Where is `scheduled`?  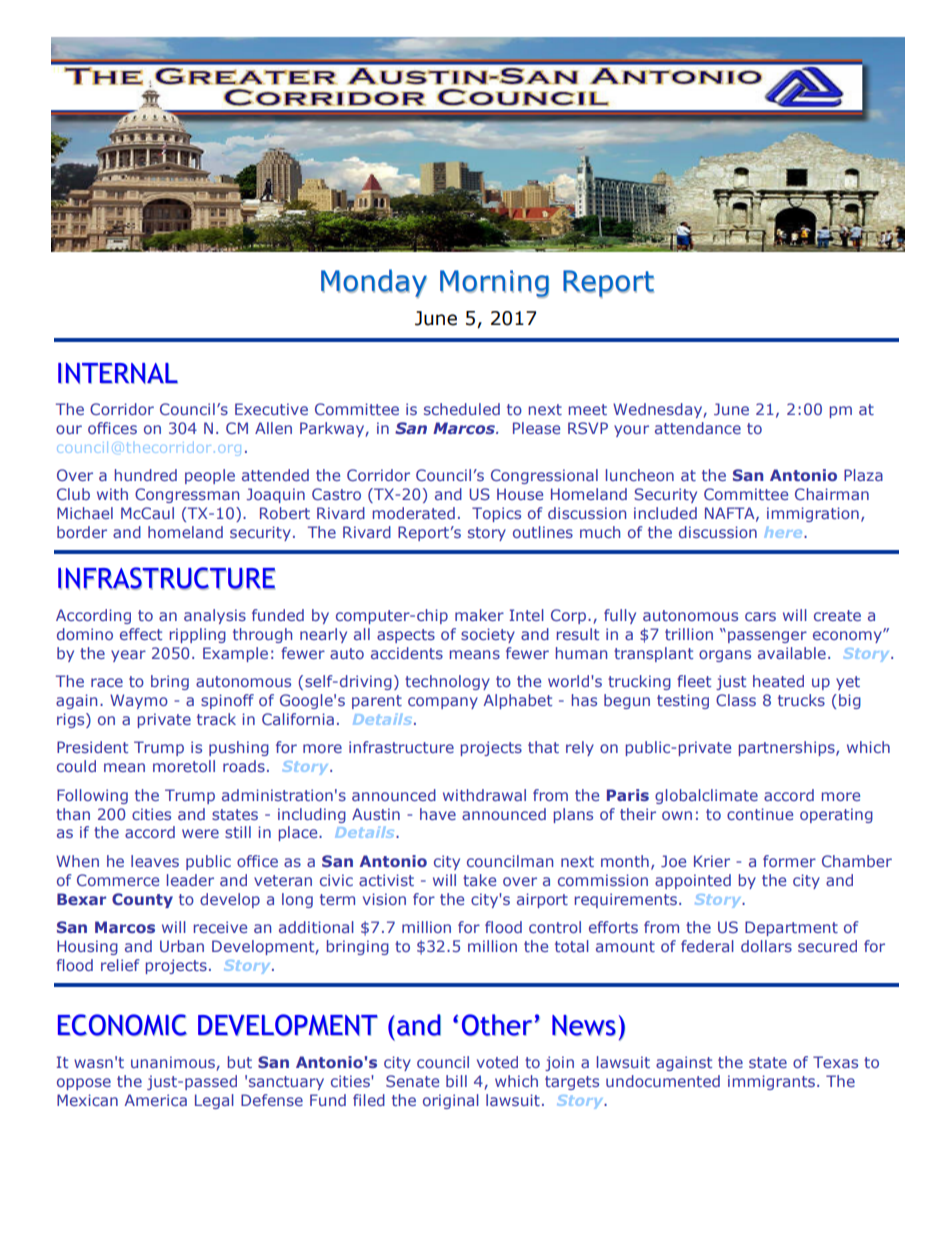
scheduled is located at coordinates (462, 409).
